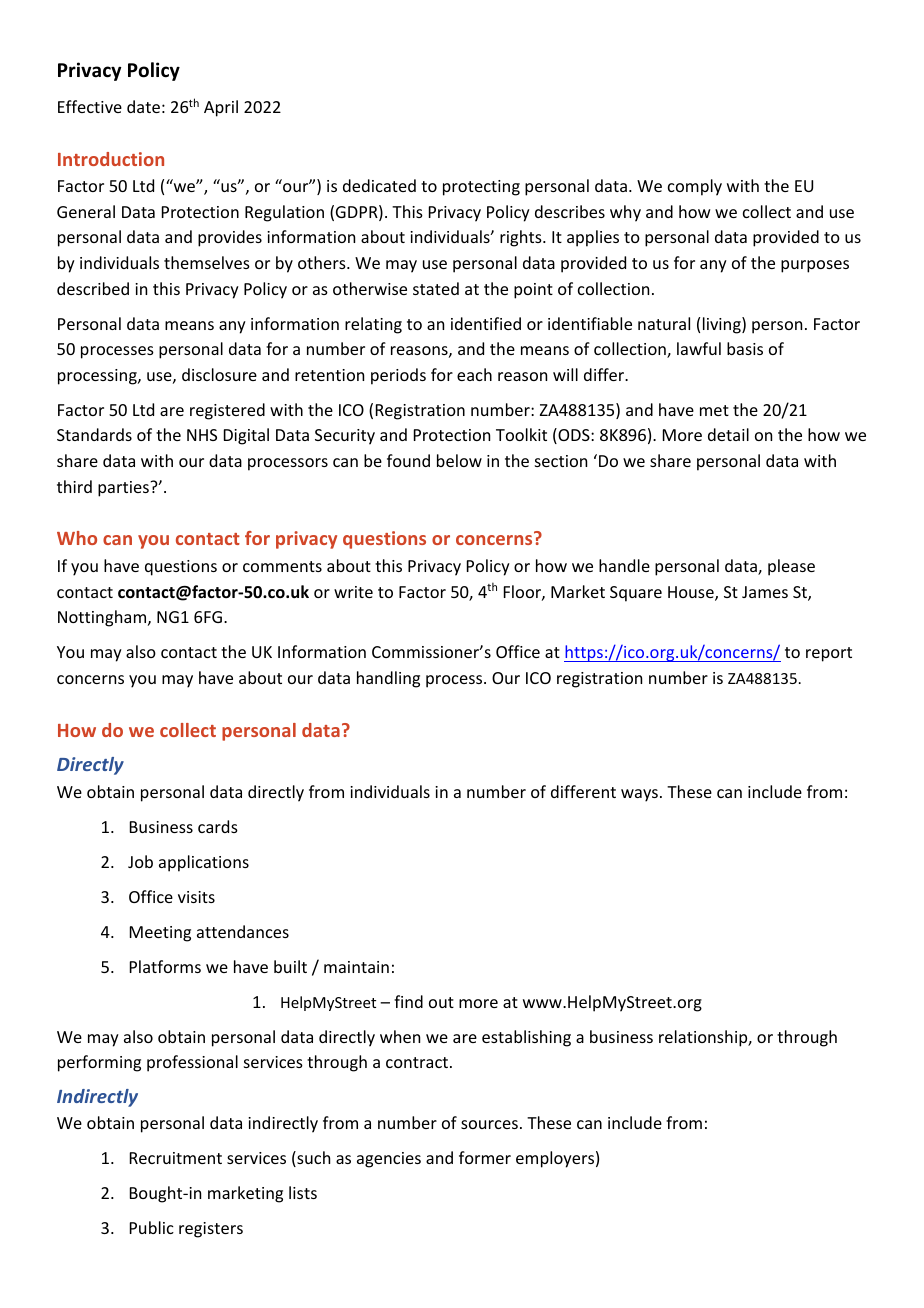 This screenshot has height=1308, width=924. Describe the element at coordinates (714, 410) in the screenshot. I see `met` at that location.
